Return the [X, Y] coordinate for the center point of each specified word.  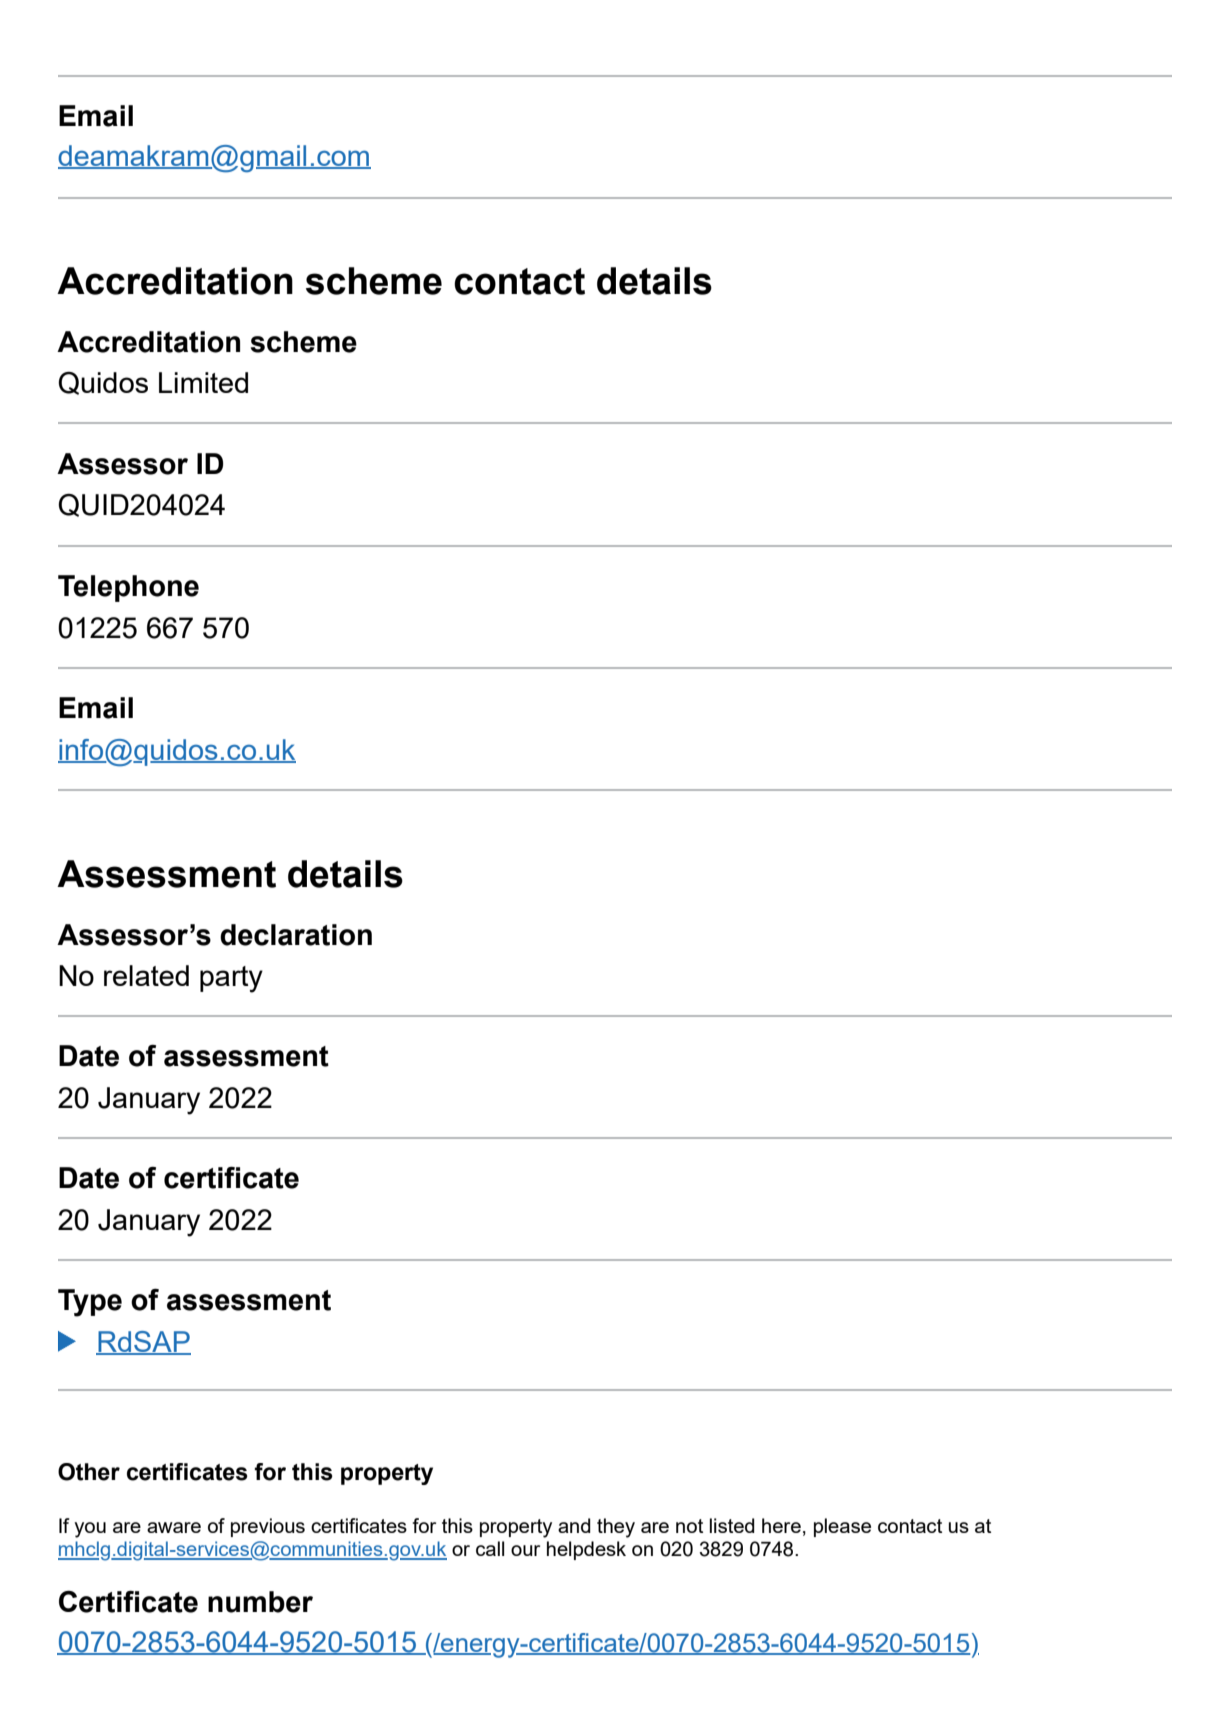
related [146, 975]
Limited [203, 382]
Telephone [128, 588]
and [574, 1525]
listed [732, 1525]
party [231, 979]
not [689, 1526]
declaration [296, 935]
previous [268, 1527]
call [490, 1548]
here [781, 1525]
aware [174, 1527]
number [260, 1602]
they [616, 1528]
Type [90, 1303]
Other [89, 1472]
